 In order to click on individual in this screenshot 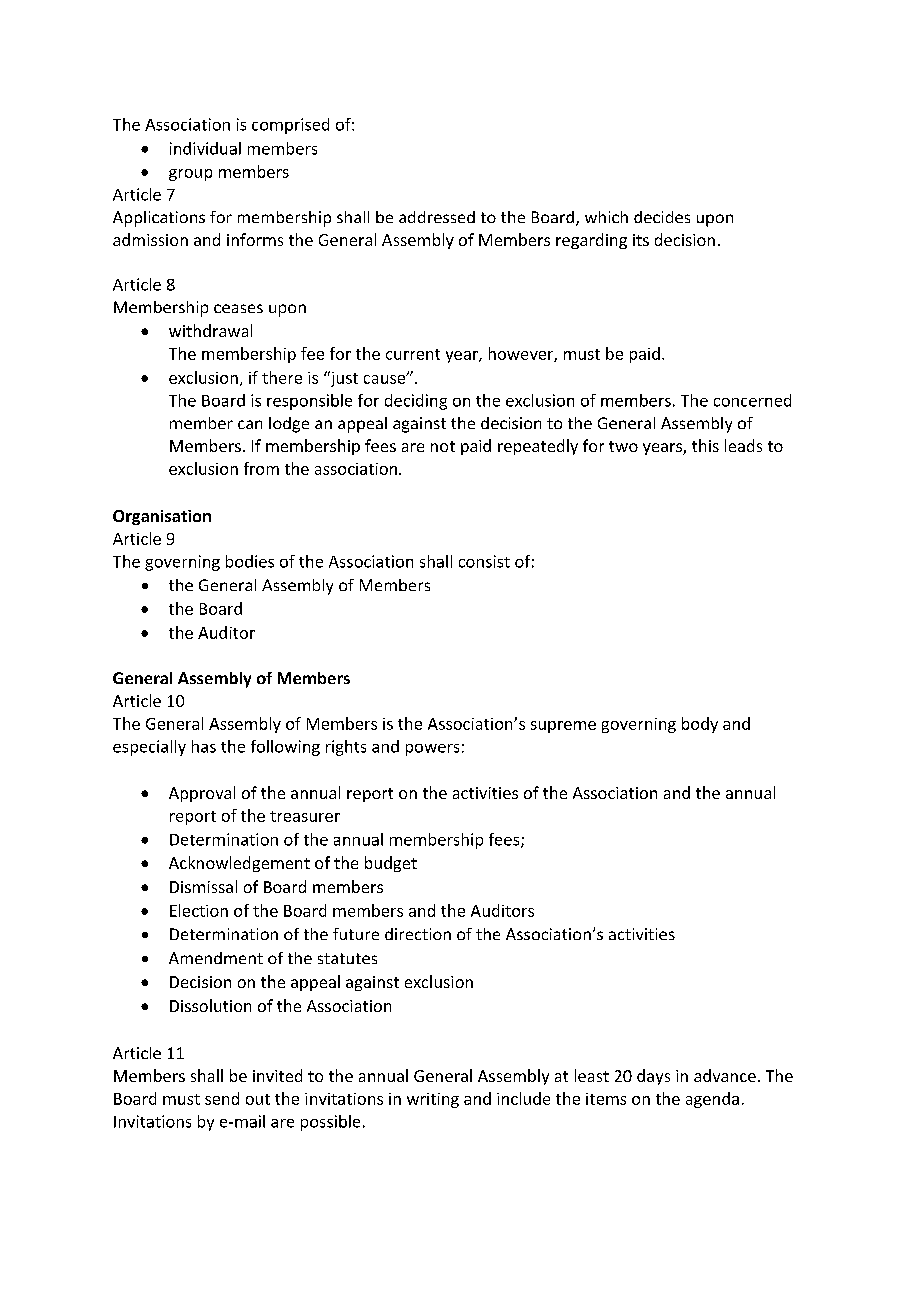, I will do `click(205, 148)`.
